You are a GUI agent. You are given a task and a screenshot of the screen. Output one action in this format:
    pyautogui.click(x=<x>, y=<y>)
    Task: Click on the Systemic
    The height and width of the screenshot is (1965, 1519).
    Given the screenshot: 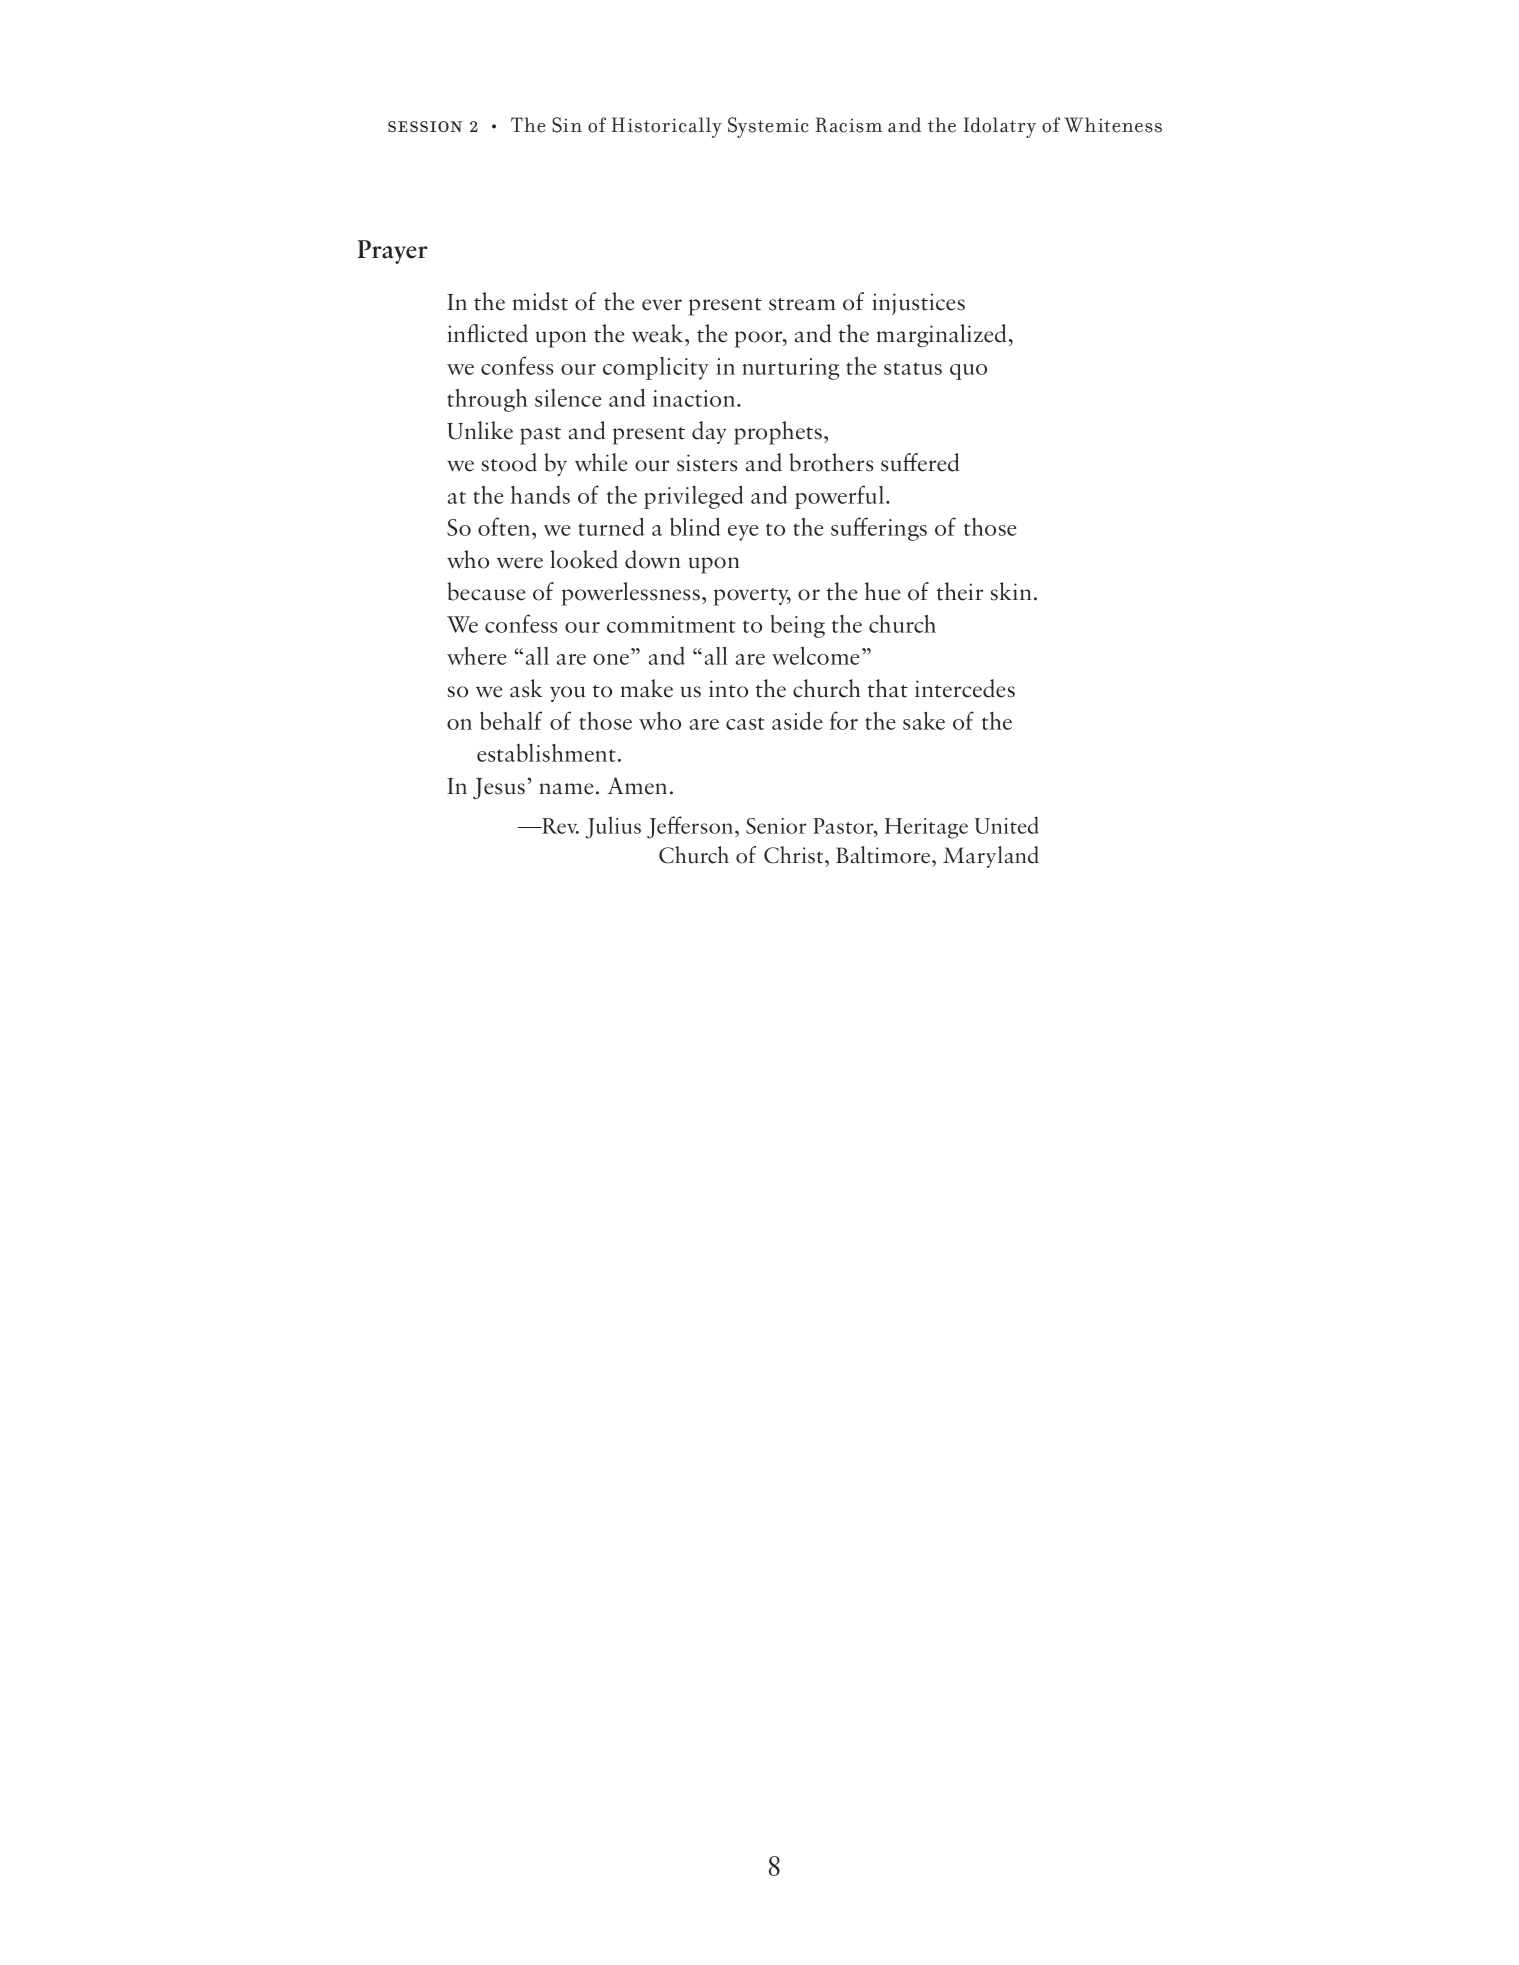 What is the action you would take?
    pyautogui.click(x=768, y=127)
